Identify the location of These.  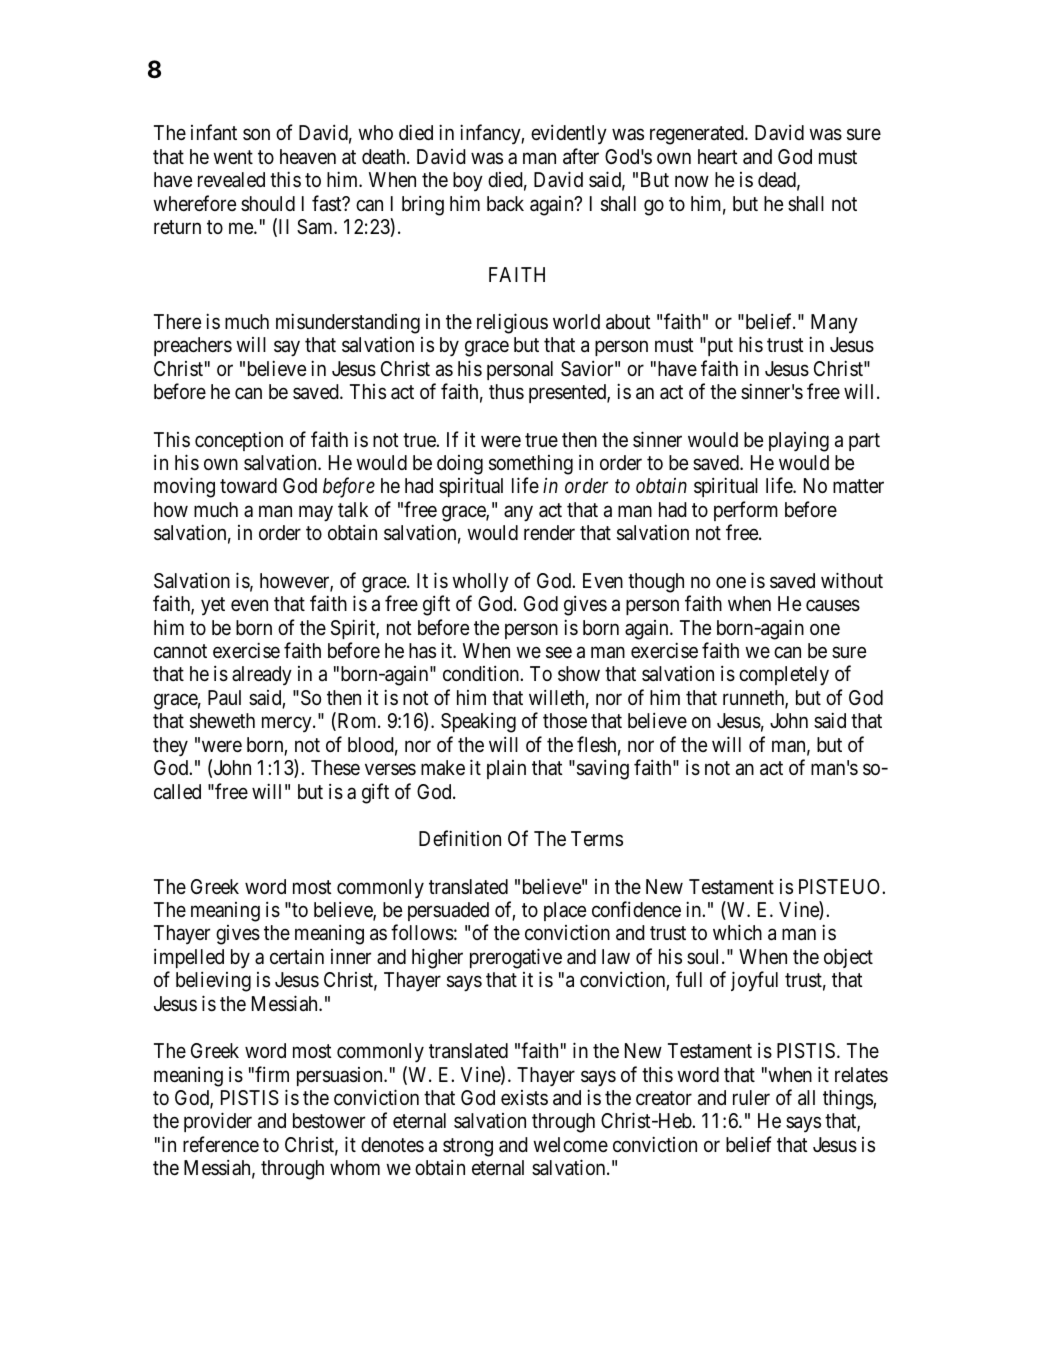
(335, 767).
